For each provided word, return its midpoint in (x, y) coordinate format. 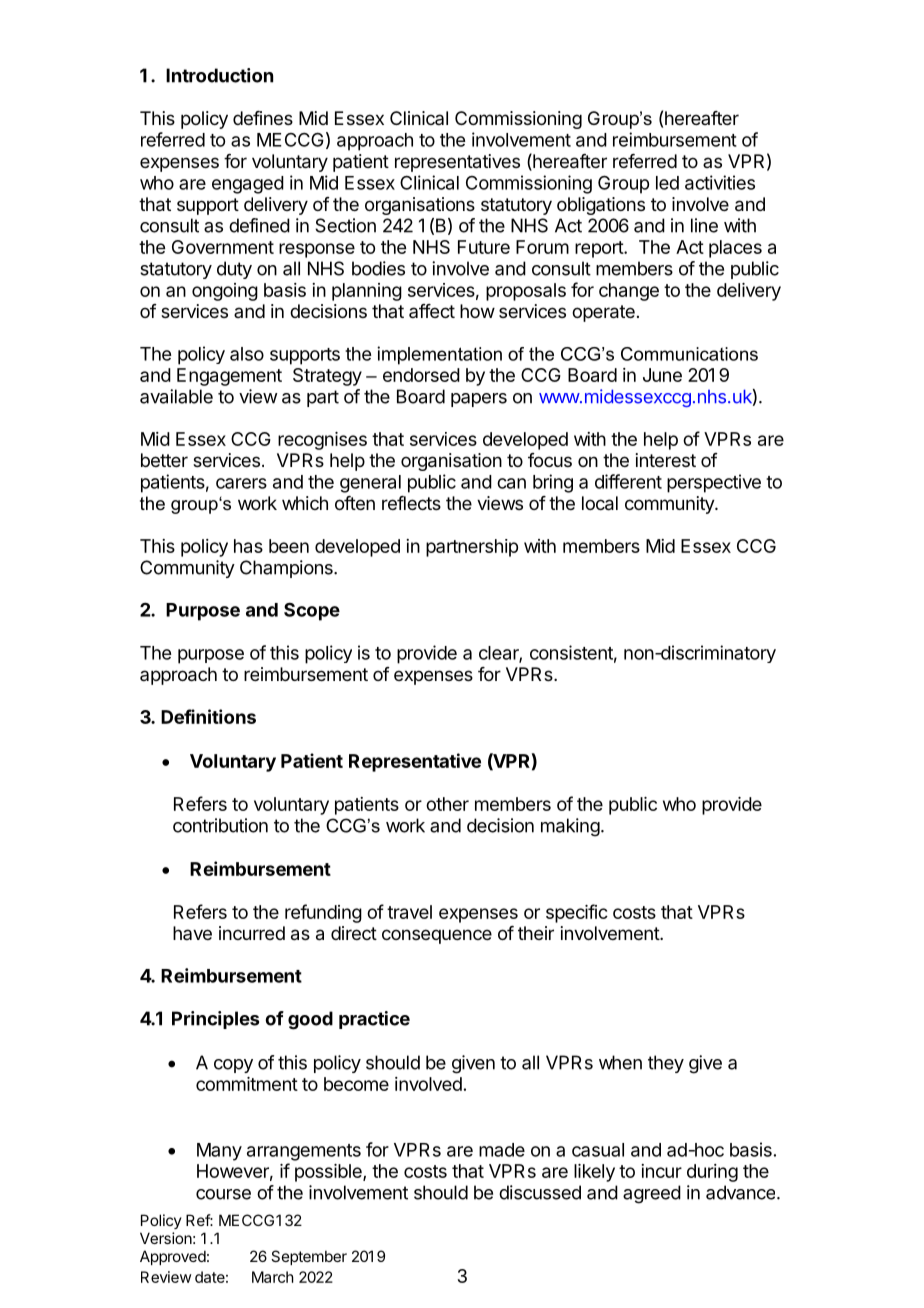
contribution (220, 825)
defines (263, 118)
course (223, 1194)
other (447, 804)
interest (666, 460)
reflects (411, 503)
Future (484, 247)
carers (241, 483)
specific (577, 913)
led (667, 183)
